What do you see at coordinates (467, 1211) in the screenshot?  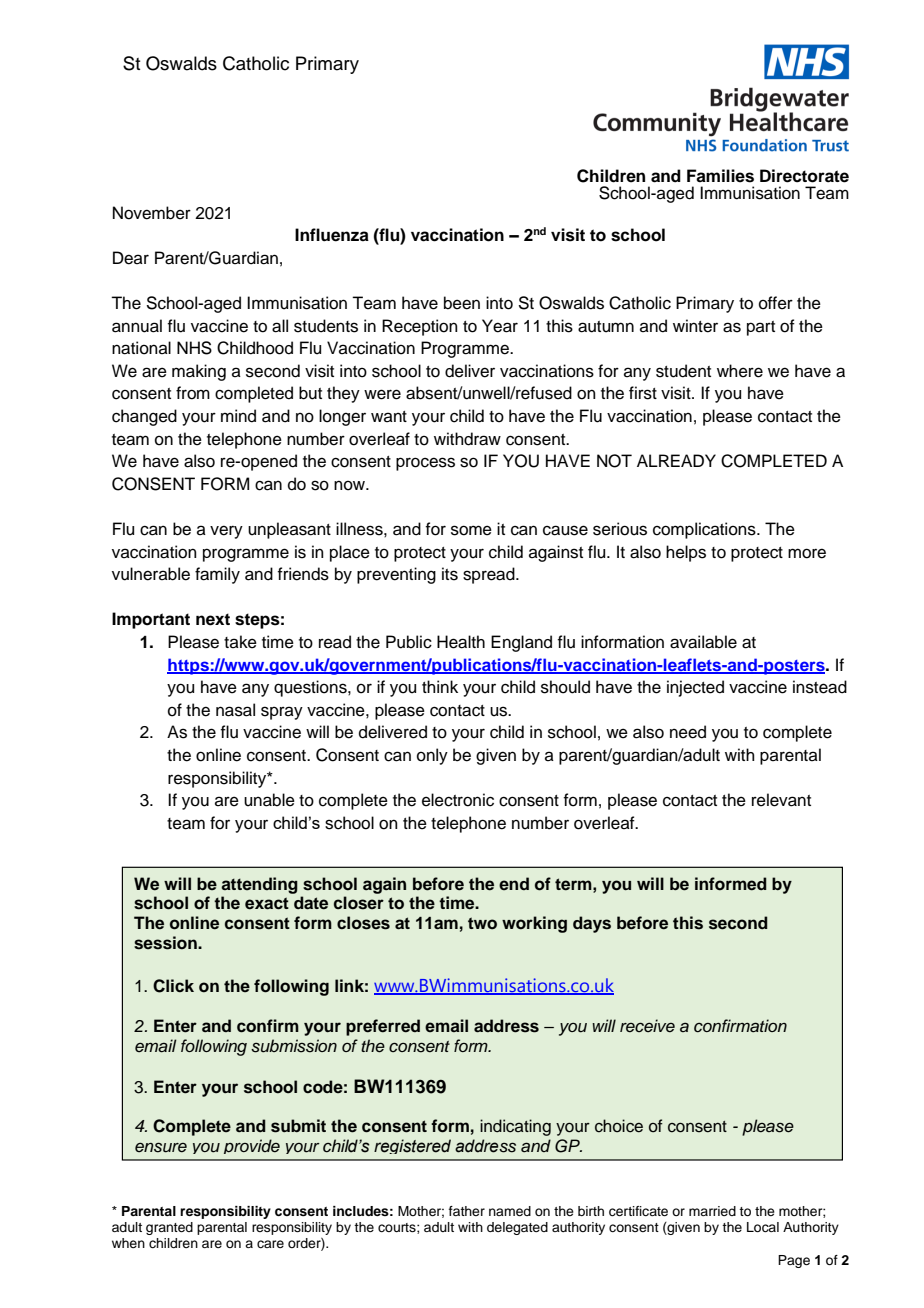 I see `father` at bounding box center [467, 1211].
